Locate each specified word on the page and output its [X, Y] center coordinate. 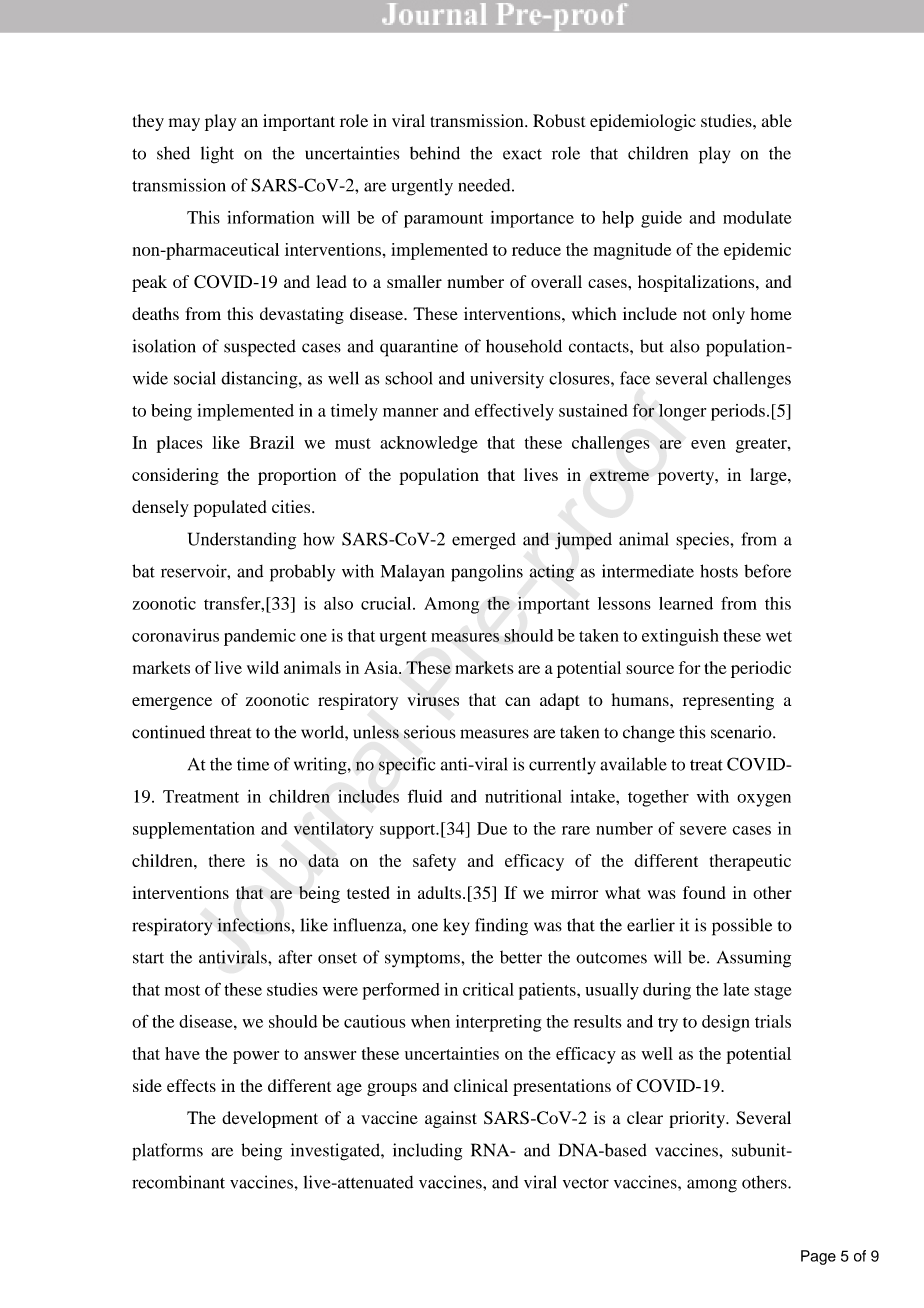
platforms [168, 1152]
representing [728, 701]
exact [522, 154]
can [517, 701]
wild [263, 667]
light [217, 155]
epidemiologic [643, 122]
